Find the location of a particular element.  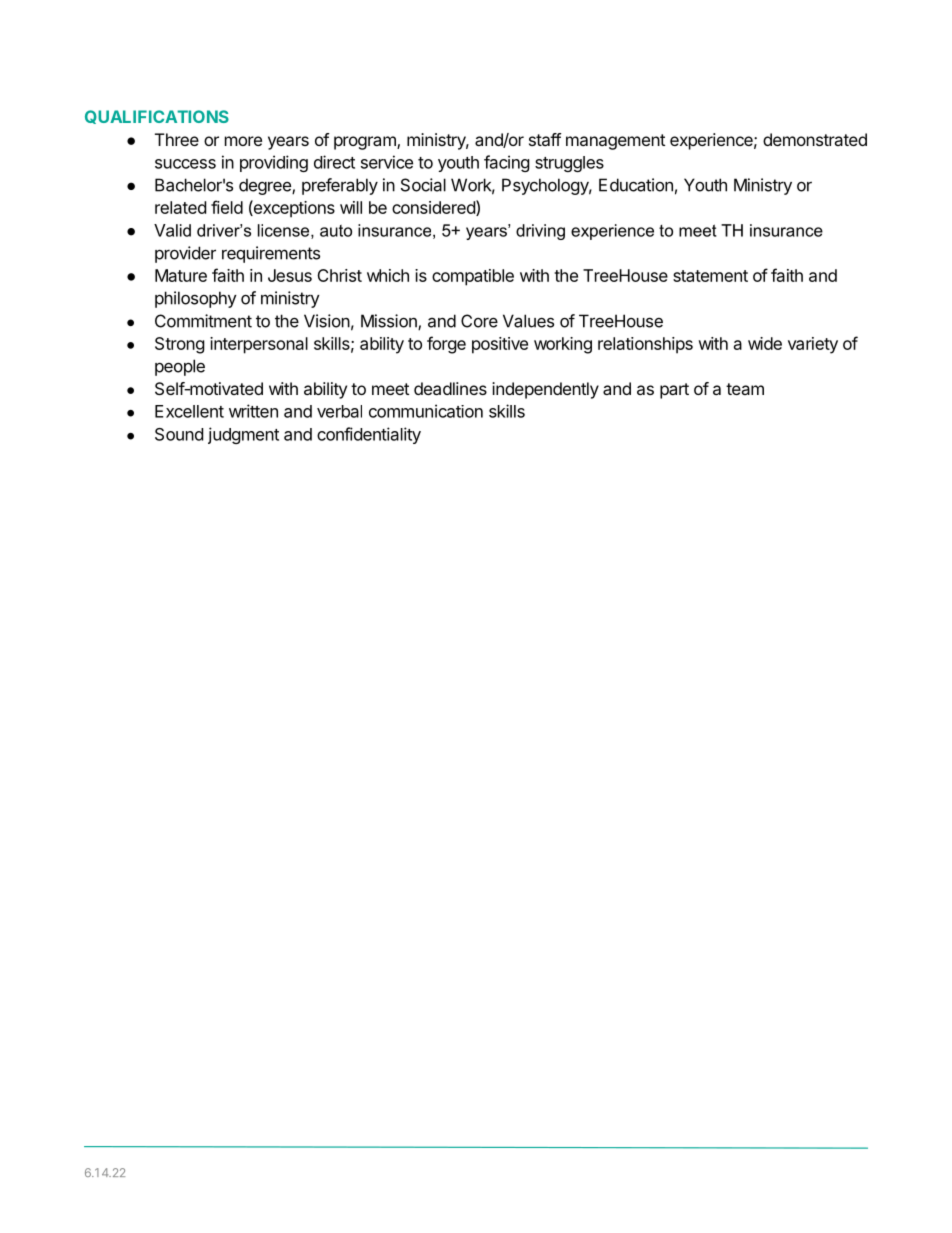

Education is located at coordinates (636, 185).
